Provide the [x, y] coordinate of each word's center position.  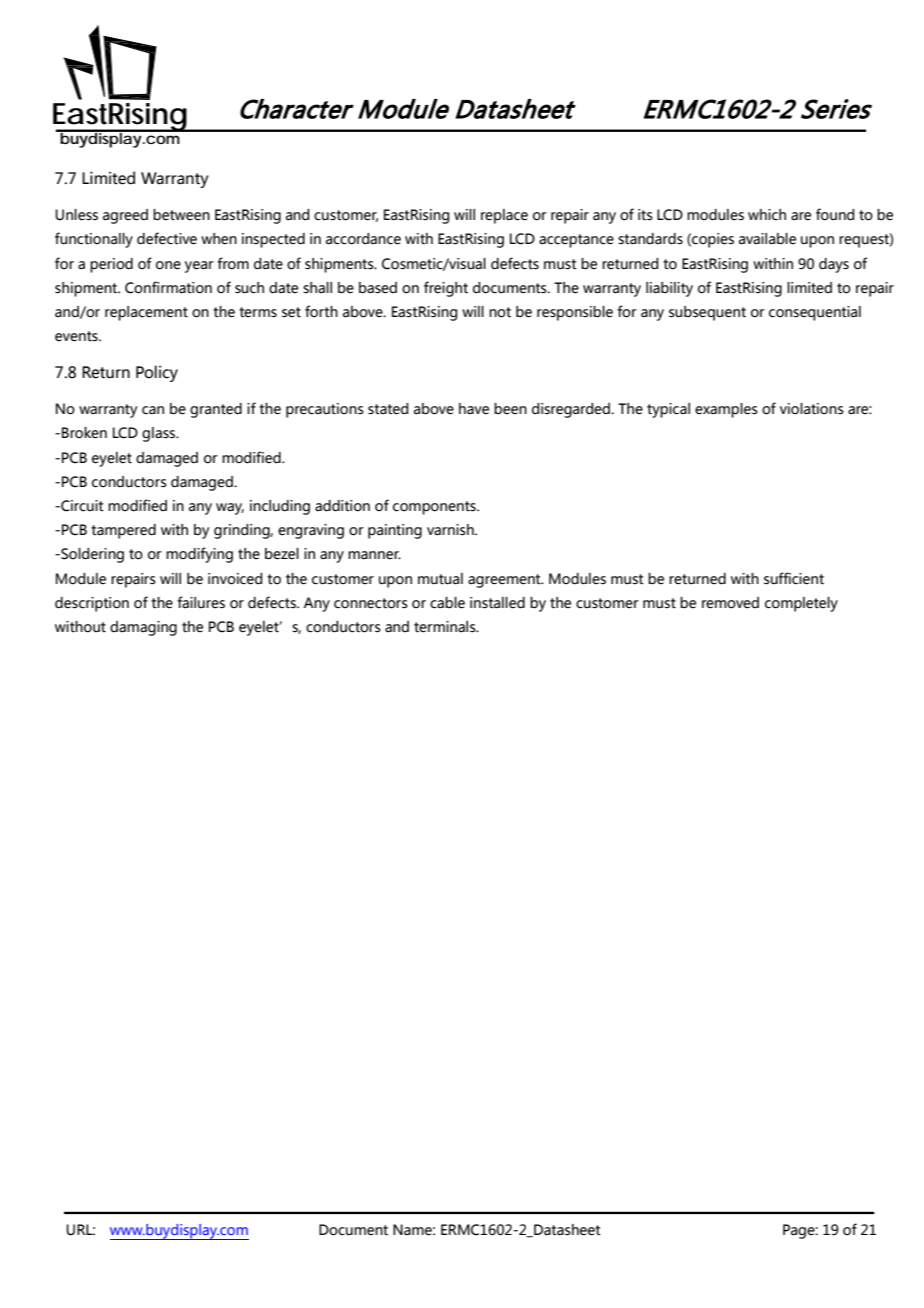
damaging [143, 628]
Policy [157, 373]
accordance [363, 239]
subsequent [707, 313]
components [435, 508]
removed [730, 603]
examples [726, 410]
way [230, 509]
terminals [446, 627]
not [500, 312]
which [767, 215]
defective [167, 238]
